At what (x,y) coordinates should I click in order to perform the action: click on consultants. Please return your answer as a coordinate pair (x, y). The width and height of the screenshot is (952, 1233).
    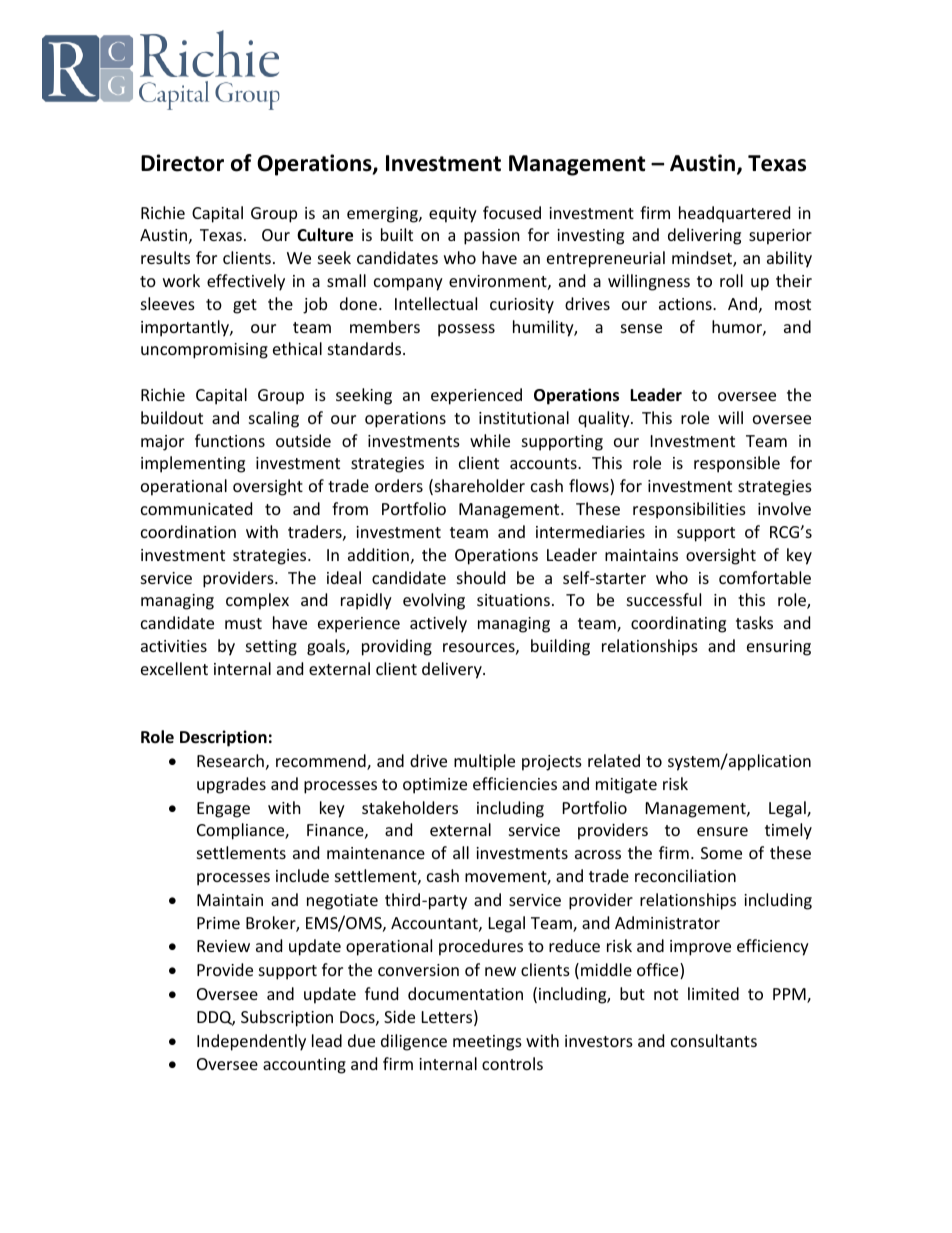
    Looking at the image, I should click on (714, 1040).
